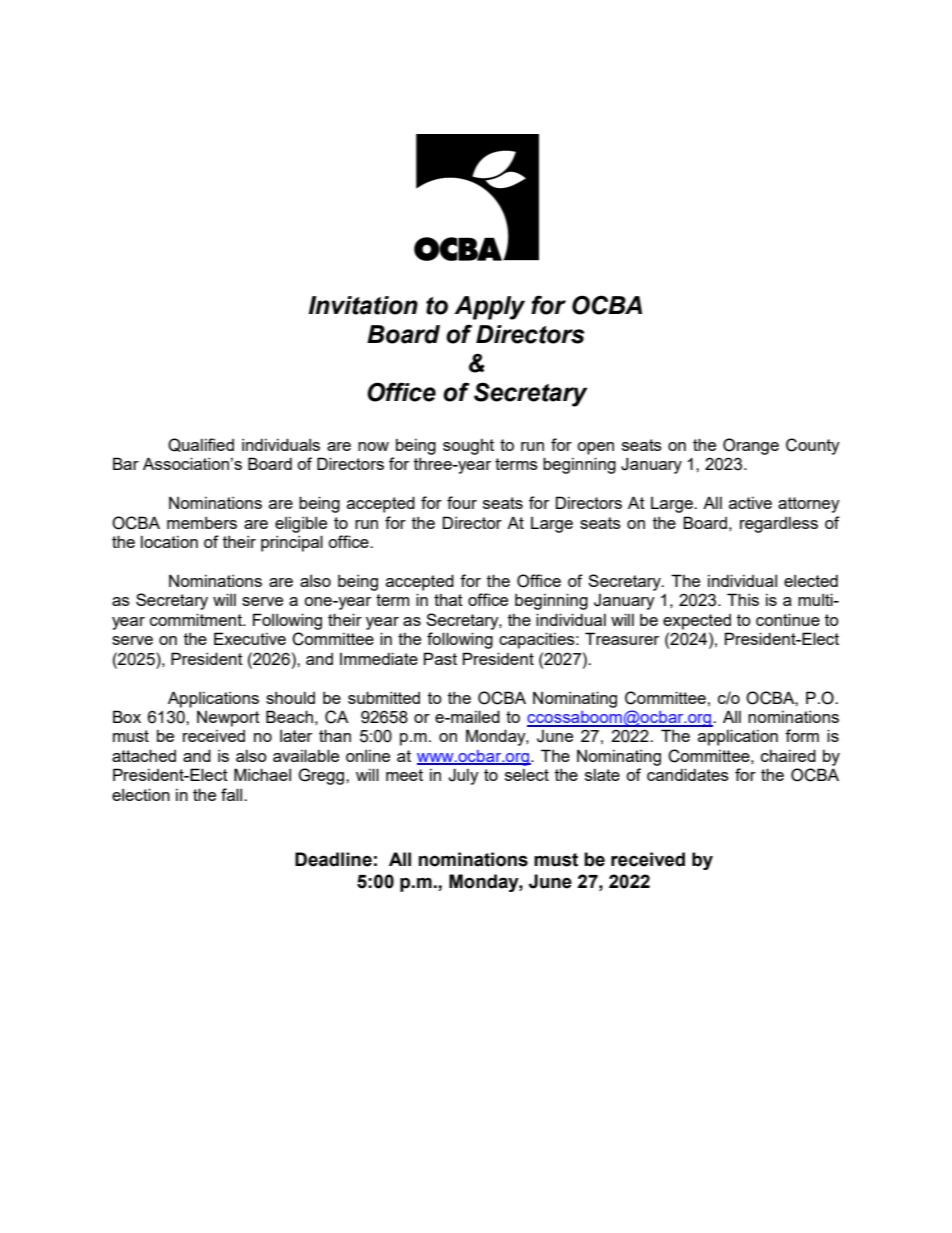  What do you see at coordinates (363, 305) in the screenshot?
I see `Invitation` at bounding box center [363, 305].
